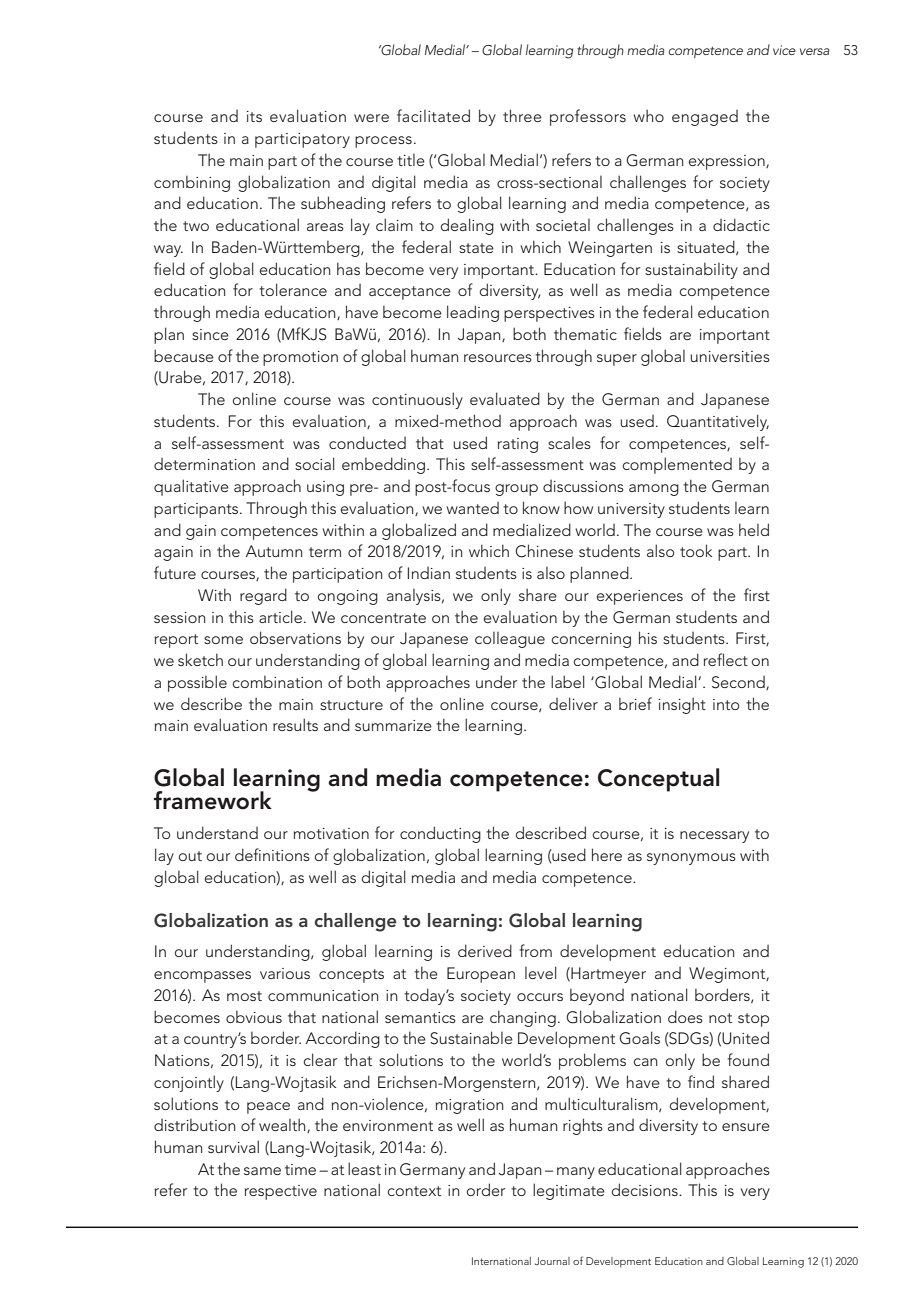  Describe the element at coordinates (552, 1261) in the screenshot. I see `Journal` at that location.
